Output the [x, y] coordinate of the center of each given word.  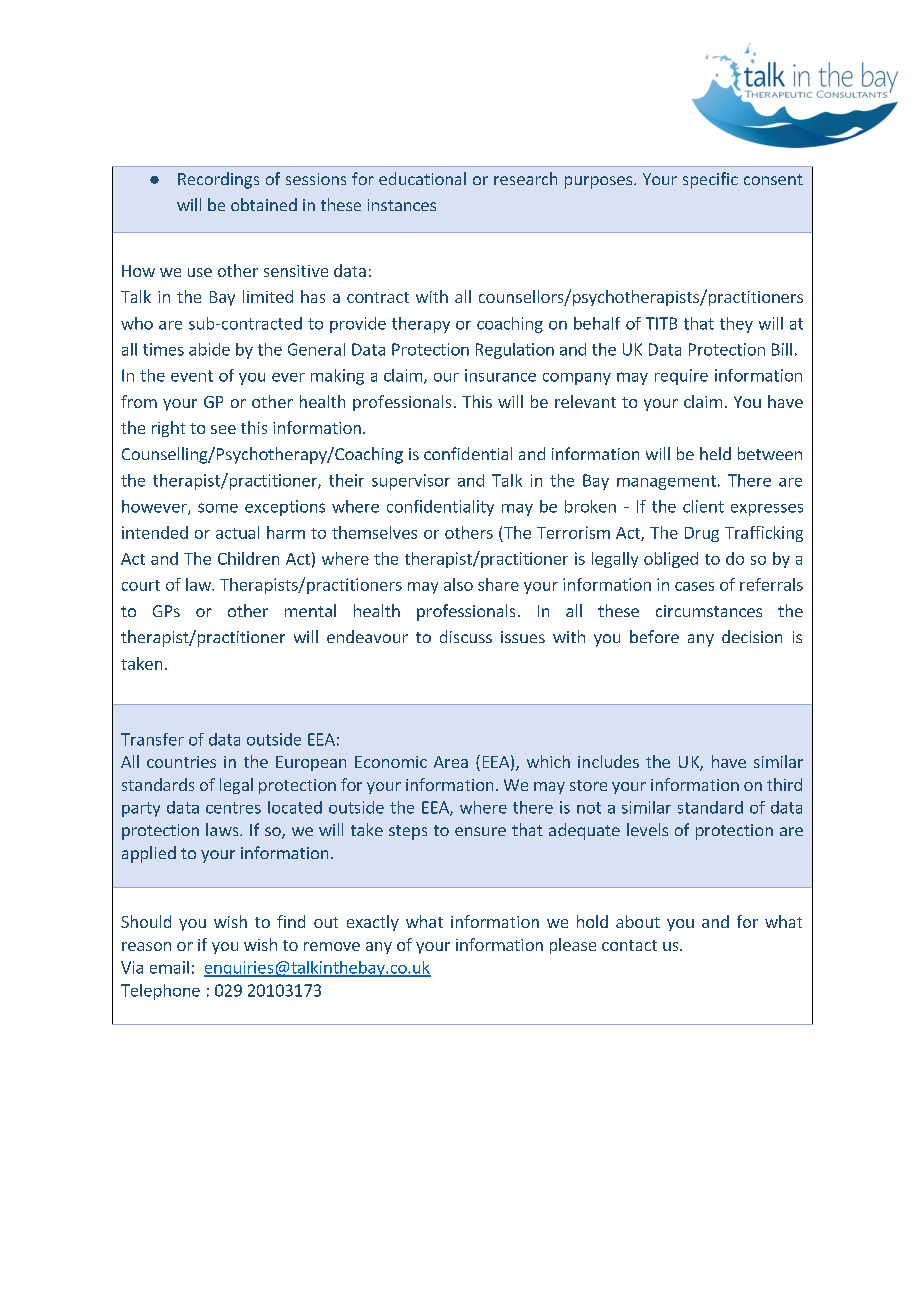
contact [629, 945]
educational [422, 178]
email [169, 967]
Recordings [218, 180]
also [458, 584]
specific [710, 180]
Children [248, 558]
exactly [373, 923]
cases [694, 586]
